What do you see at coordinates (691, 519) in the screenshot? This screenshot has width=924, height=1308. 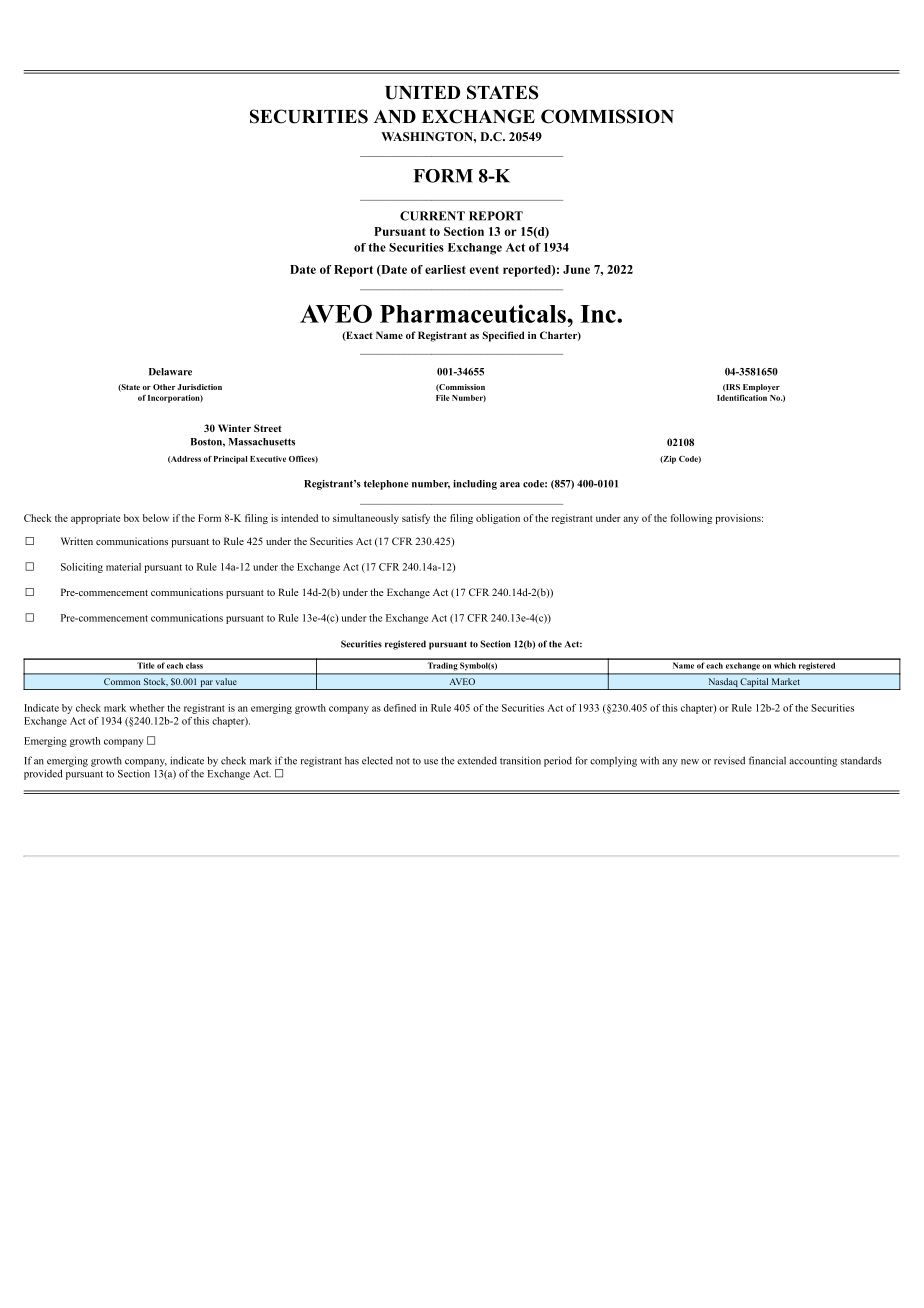 I see `following` at bounding box center [691, 519].
